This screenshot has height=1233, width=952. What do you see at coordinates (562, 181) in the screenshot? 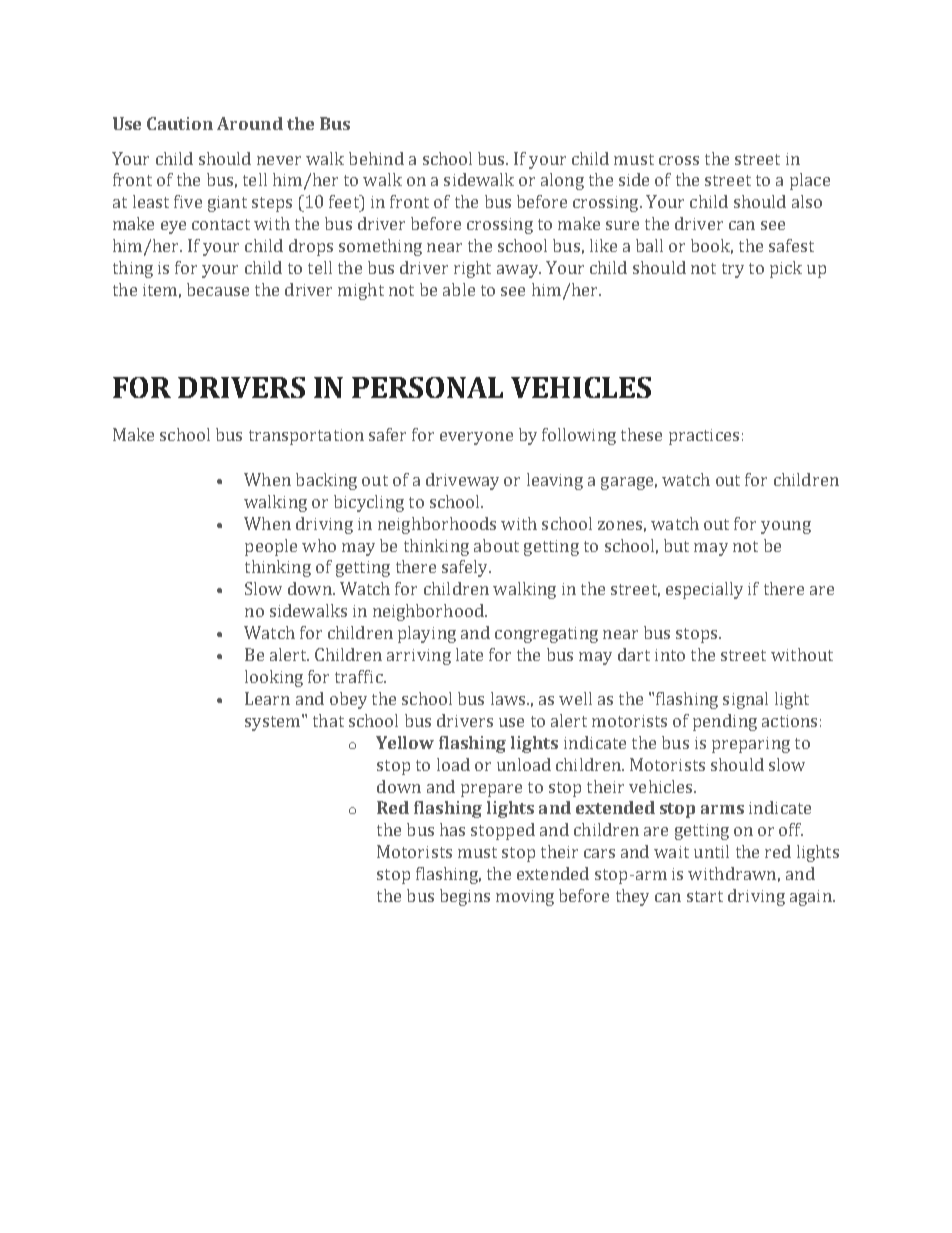
I see `along` at bounding box center [562, 181].
